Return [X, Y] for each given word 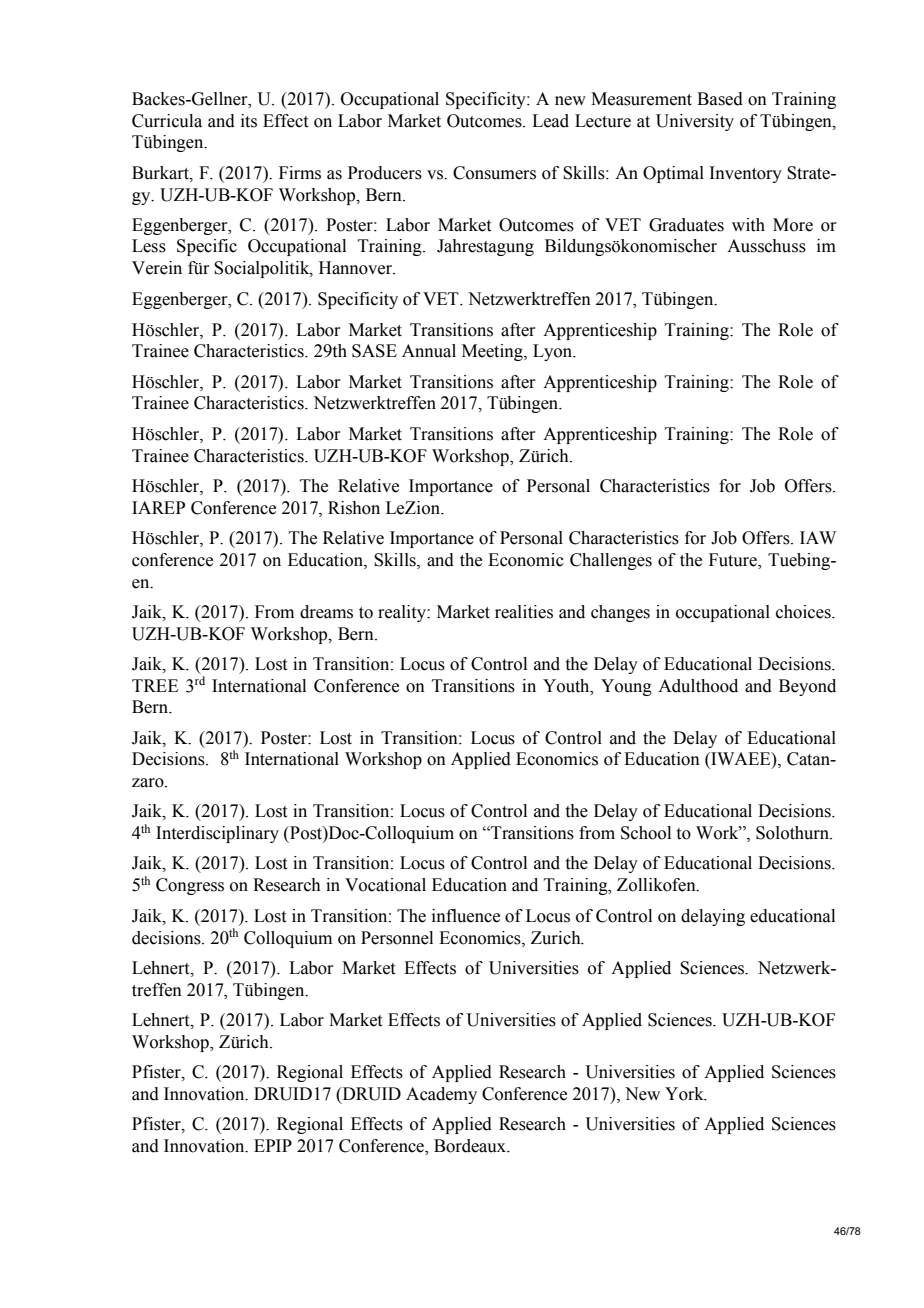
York [685, 1094]
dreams [326, 612]
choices [804, 612]
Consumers [494, 173]
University [695, 122]
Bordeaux [471, 1146]
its [249, 121]
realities [524, 612]
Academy [441, 1095]
